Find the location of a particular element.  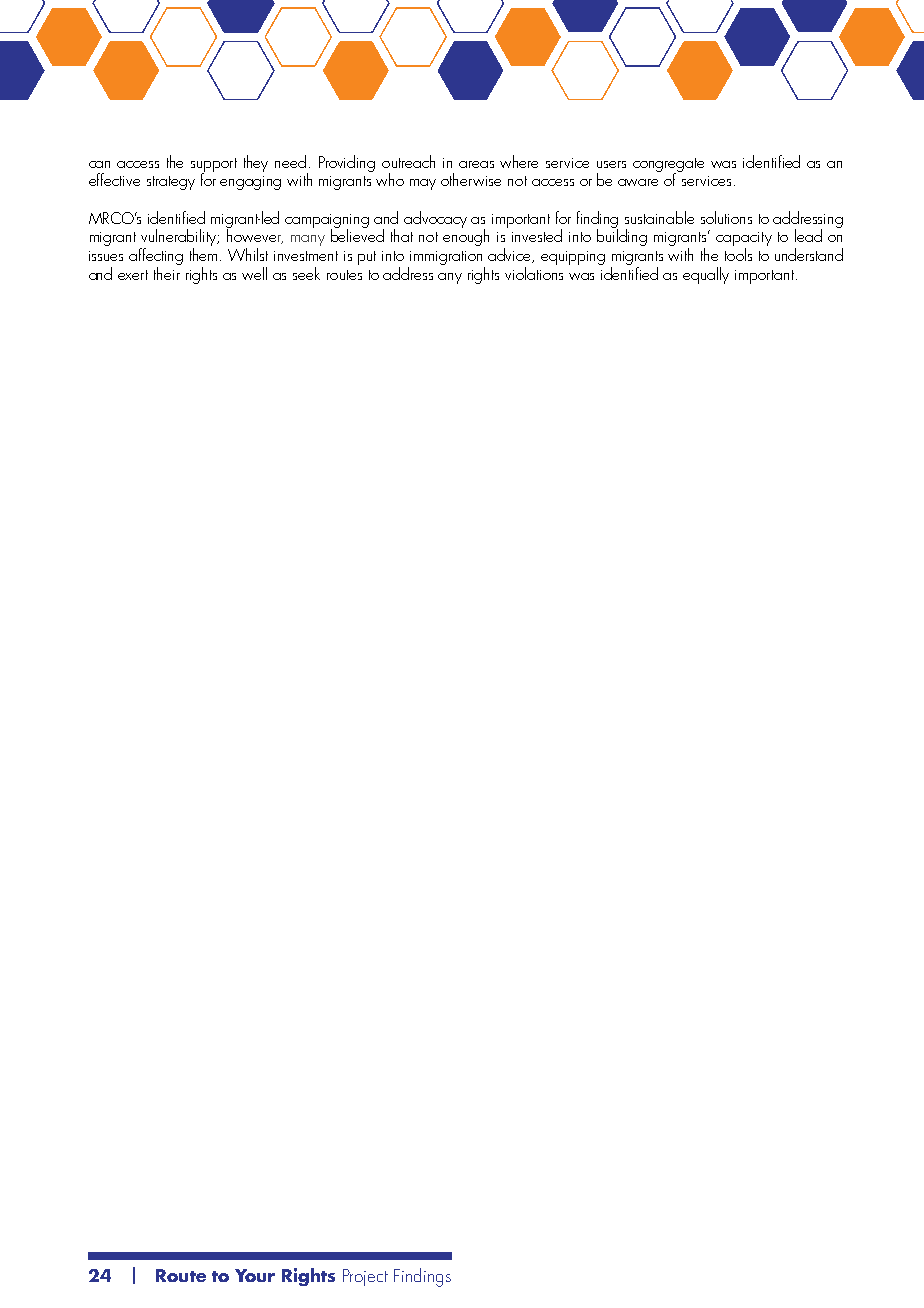

tools is located at coordinates (738, 254).
